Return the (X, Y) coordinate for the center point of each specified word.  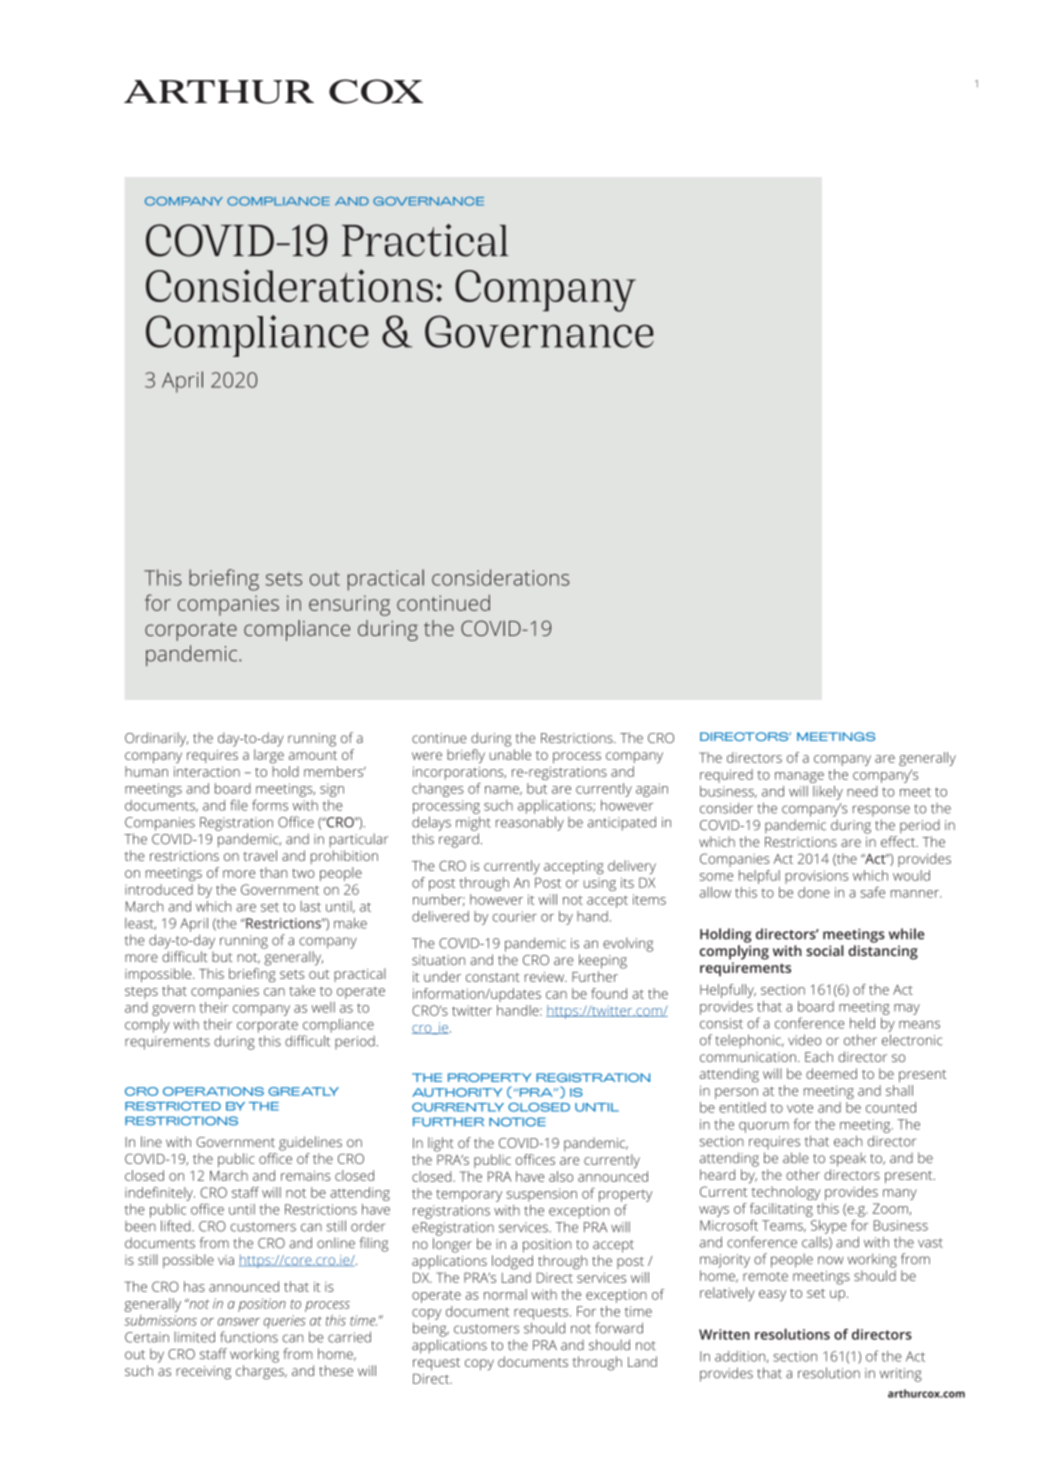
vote (800, 1108)
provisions (817, 877)
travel (260, 855)
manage (799, 777)
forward (619, 1328)
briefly (466, 756)
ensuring (349, 605)
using (600, 884)
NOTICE (517, 1122)
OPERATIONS (213, 1091)
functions (249, 1337)
